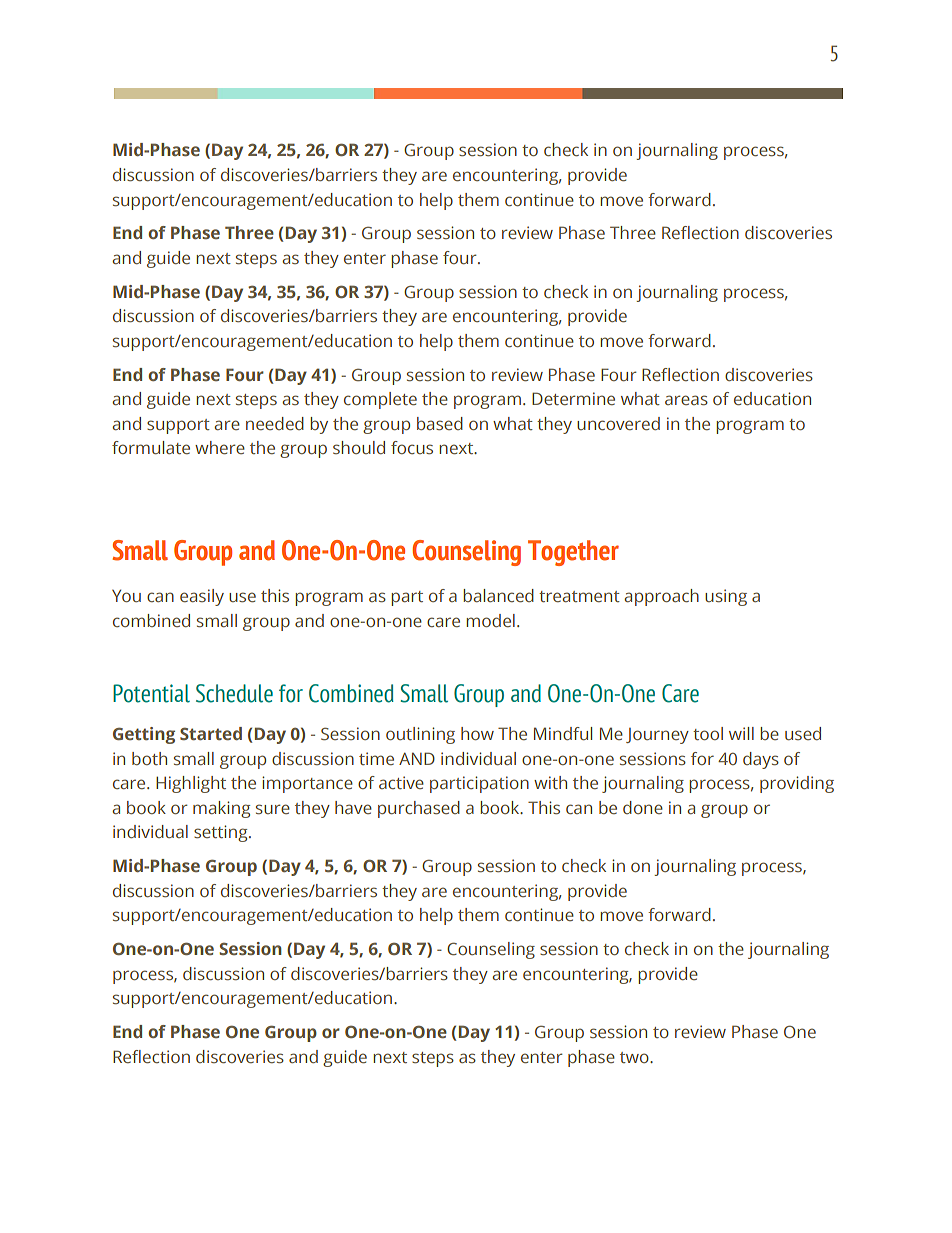  What do you see at coordinates (477, 733) in the page?
I see `how` at bounding box center [477, 733].
